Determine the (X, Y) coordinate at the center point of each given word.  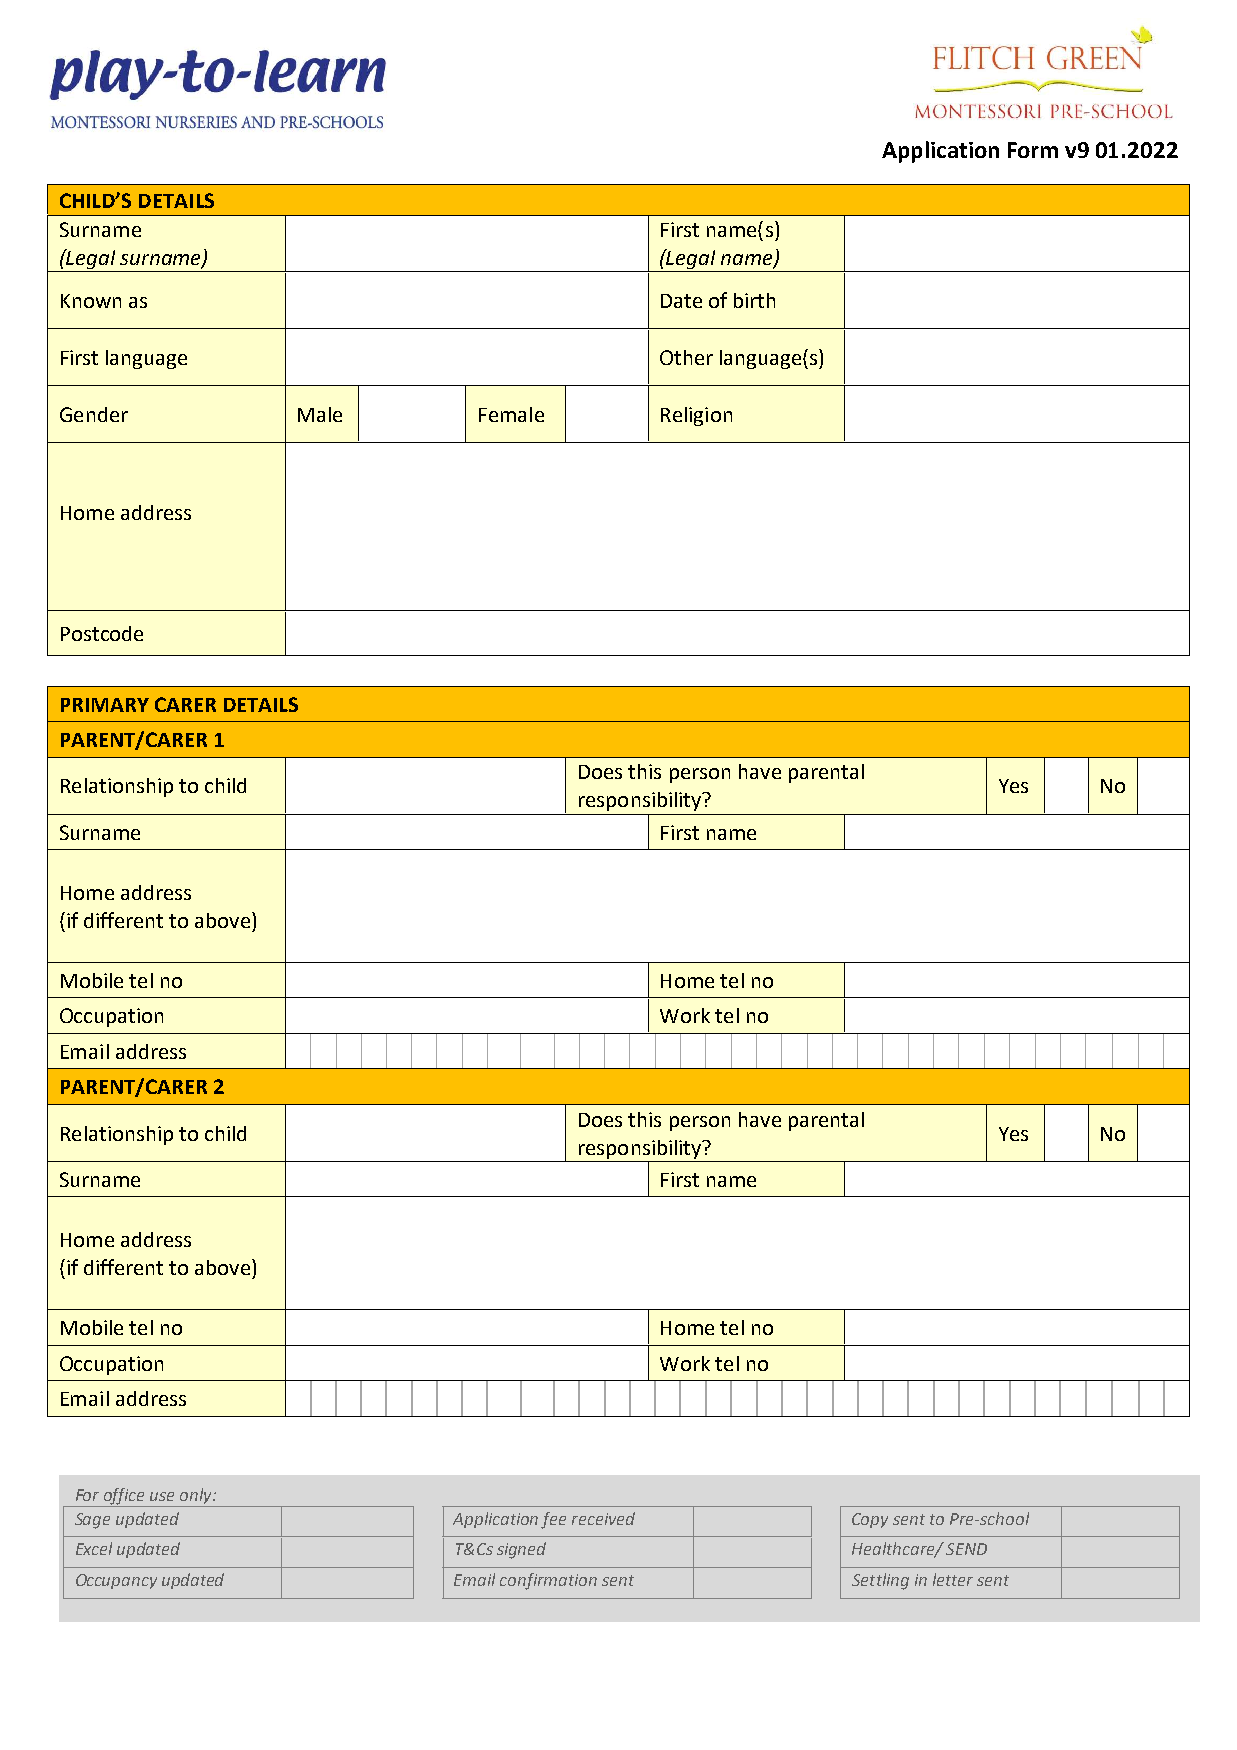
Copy (870, 1520)
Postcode (102, 633)
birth (754, 300)
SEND (966, 1549)
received (603, 1518)
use (162, 1496)
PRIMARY (105, 705)
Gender (94, 414)
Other (686, 357)
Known (91, 301)
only (197, 1496)
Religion (696, 416)
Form (1033, 150)
